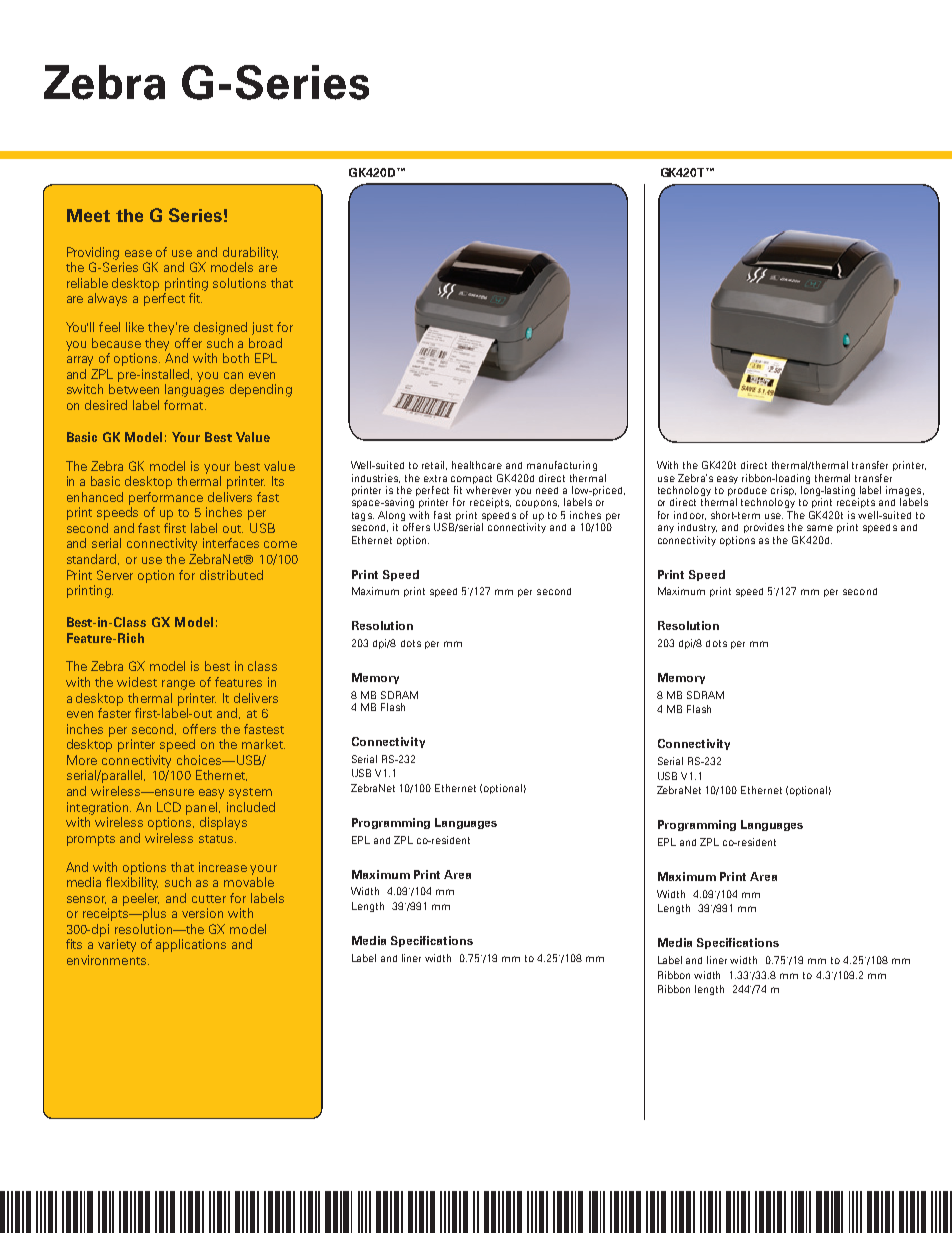 The width and height of the page is (952, 1233). Describe the element at coordinates (239, 283) in the page. I see `solutions` at that location.
